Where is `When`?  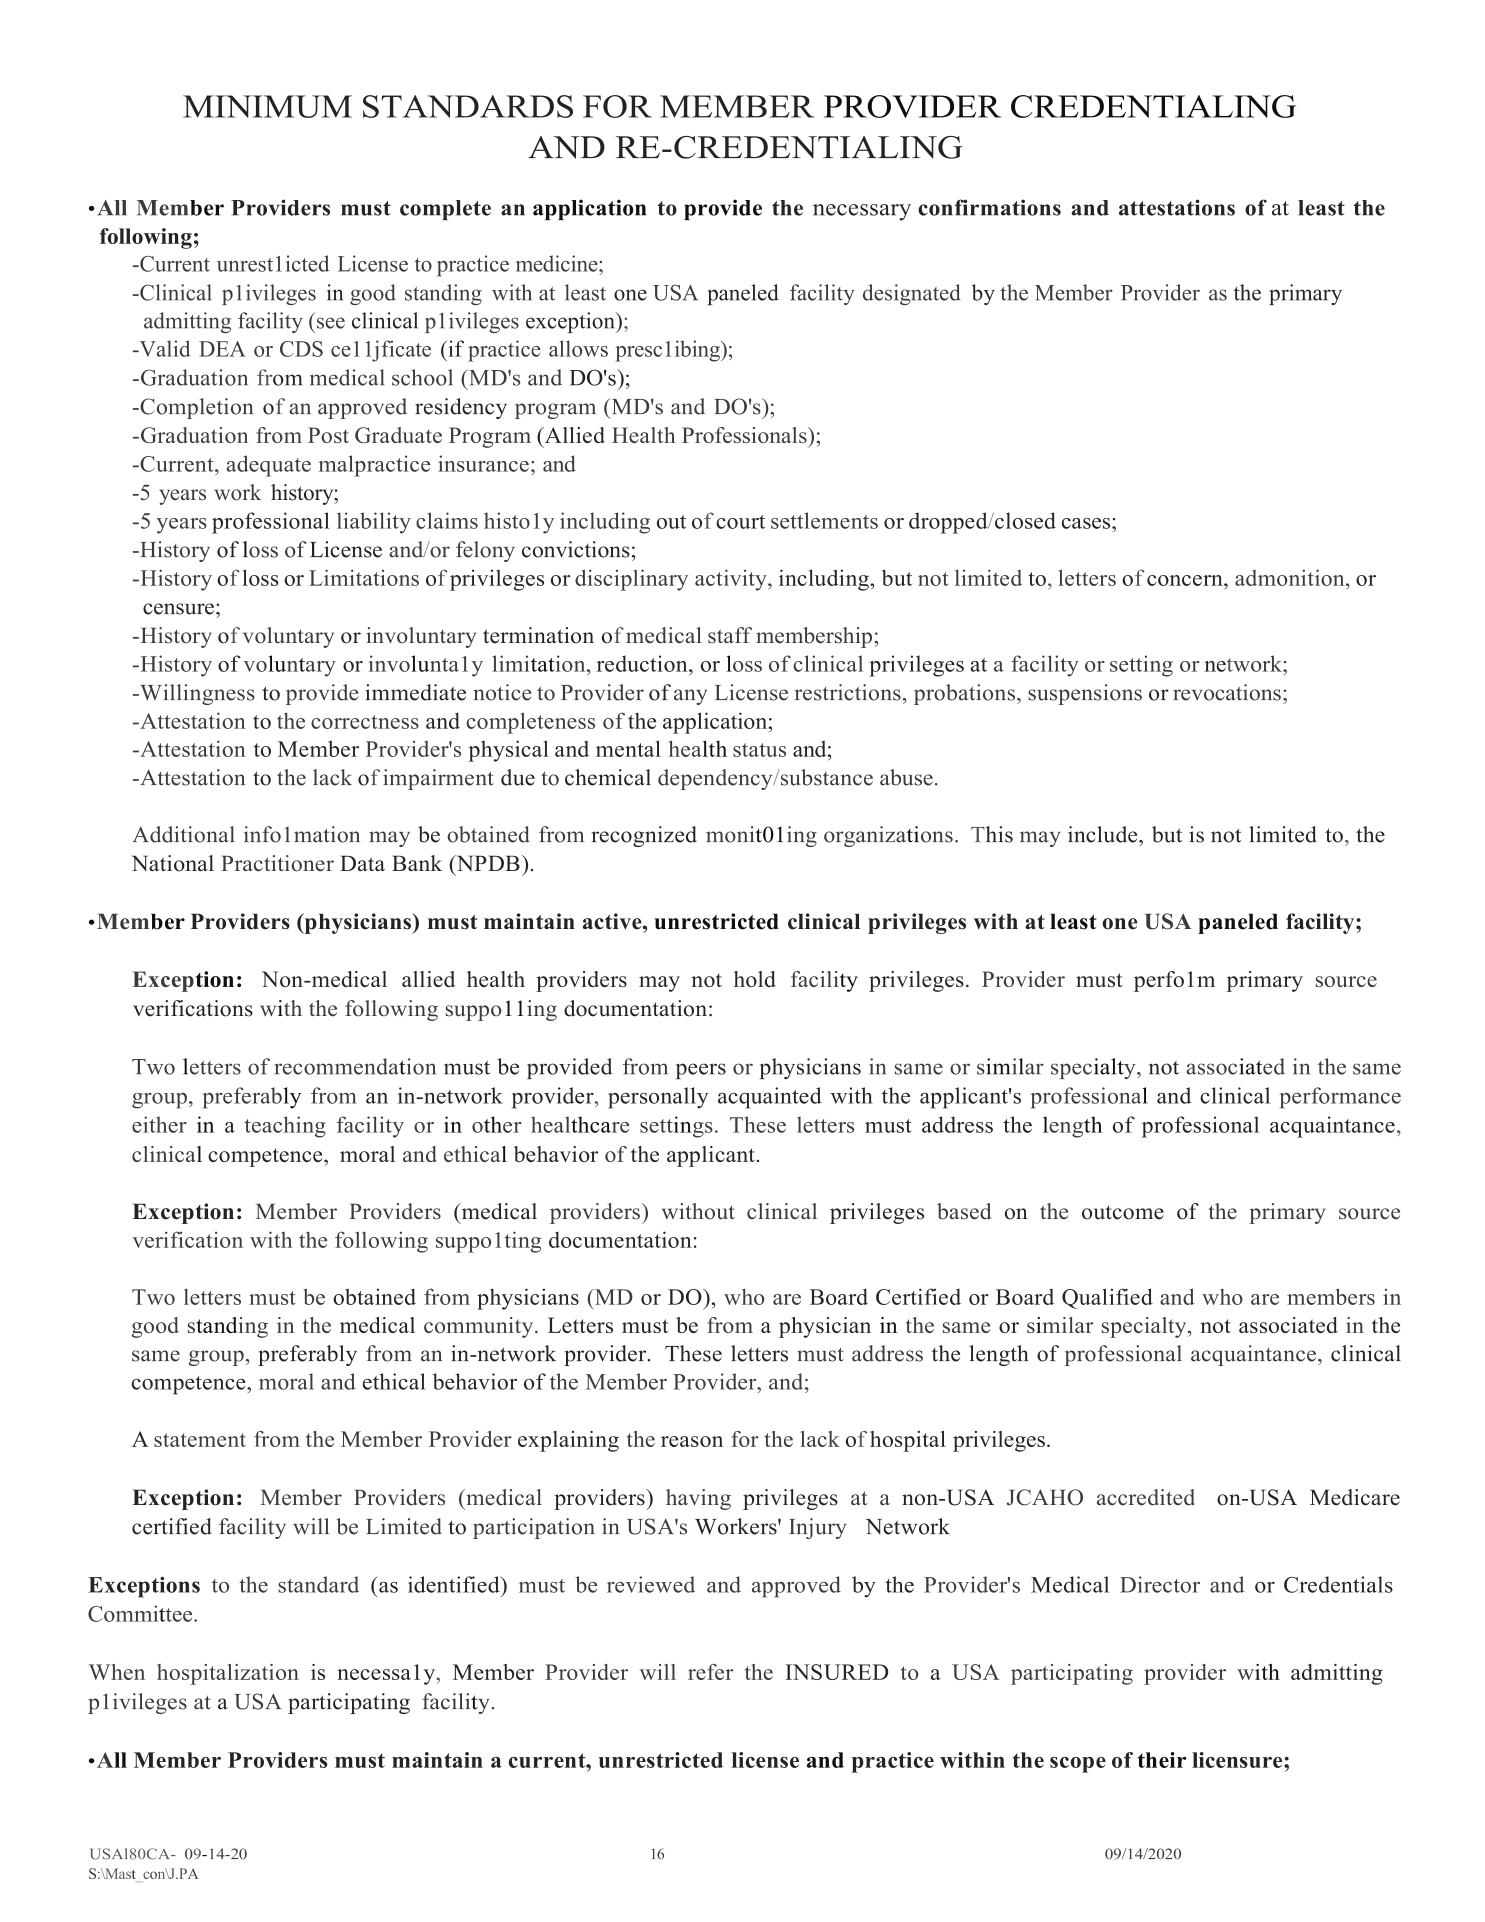
When is located at coordinates (117, 1672).
